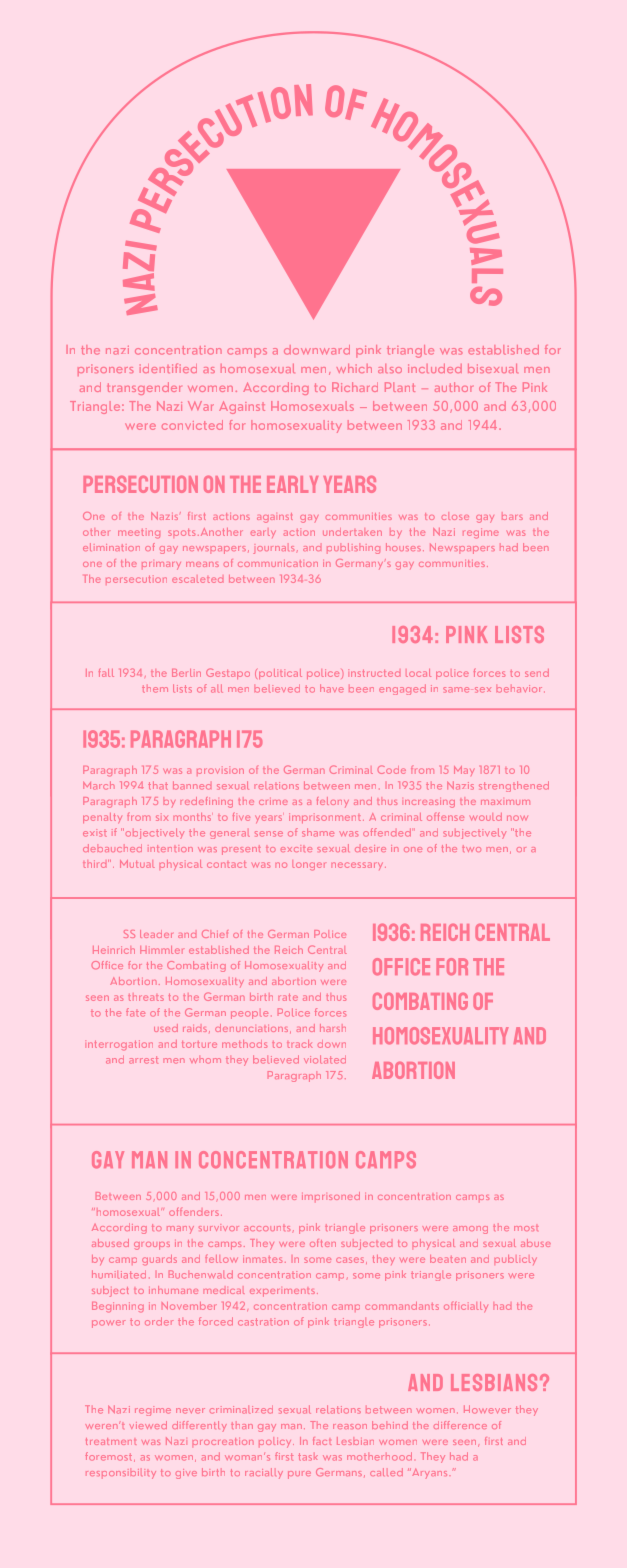 The image size is (627, 1568). I want to click on leader, so click(156, 934).
